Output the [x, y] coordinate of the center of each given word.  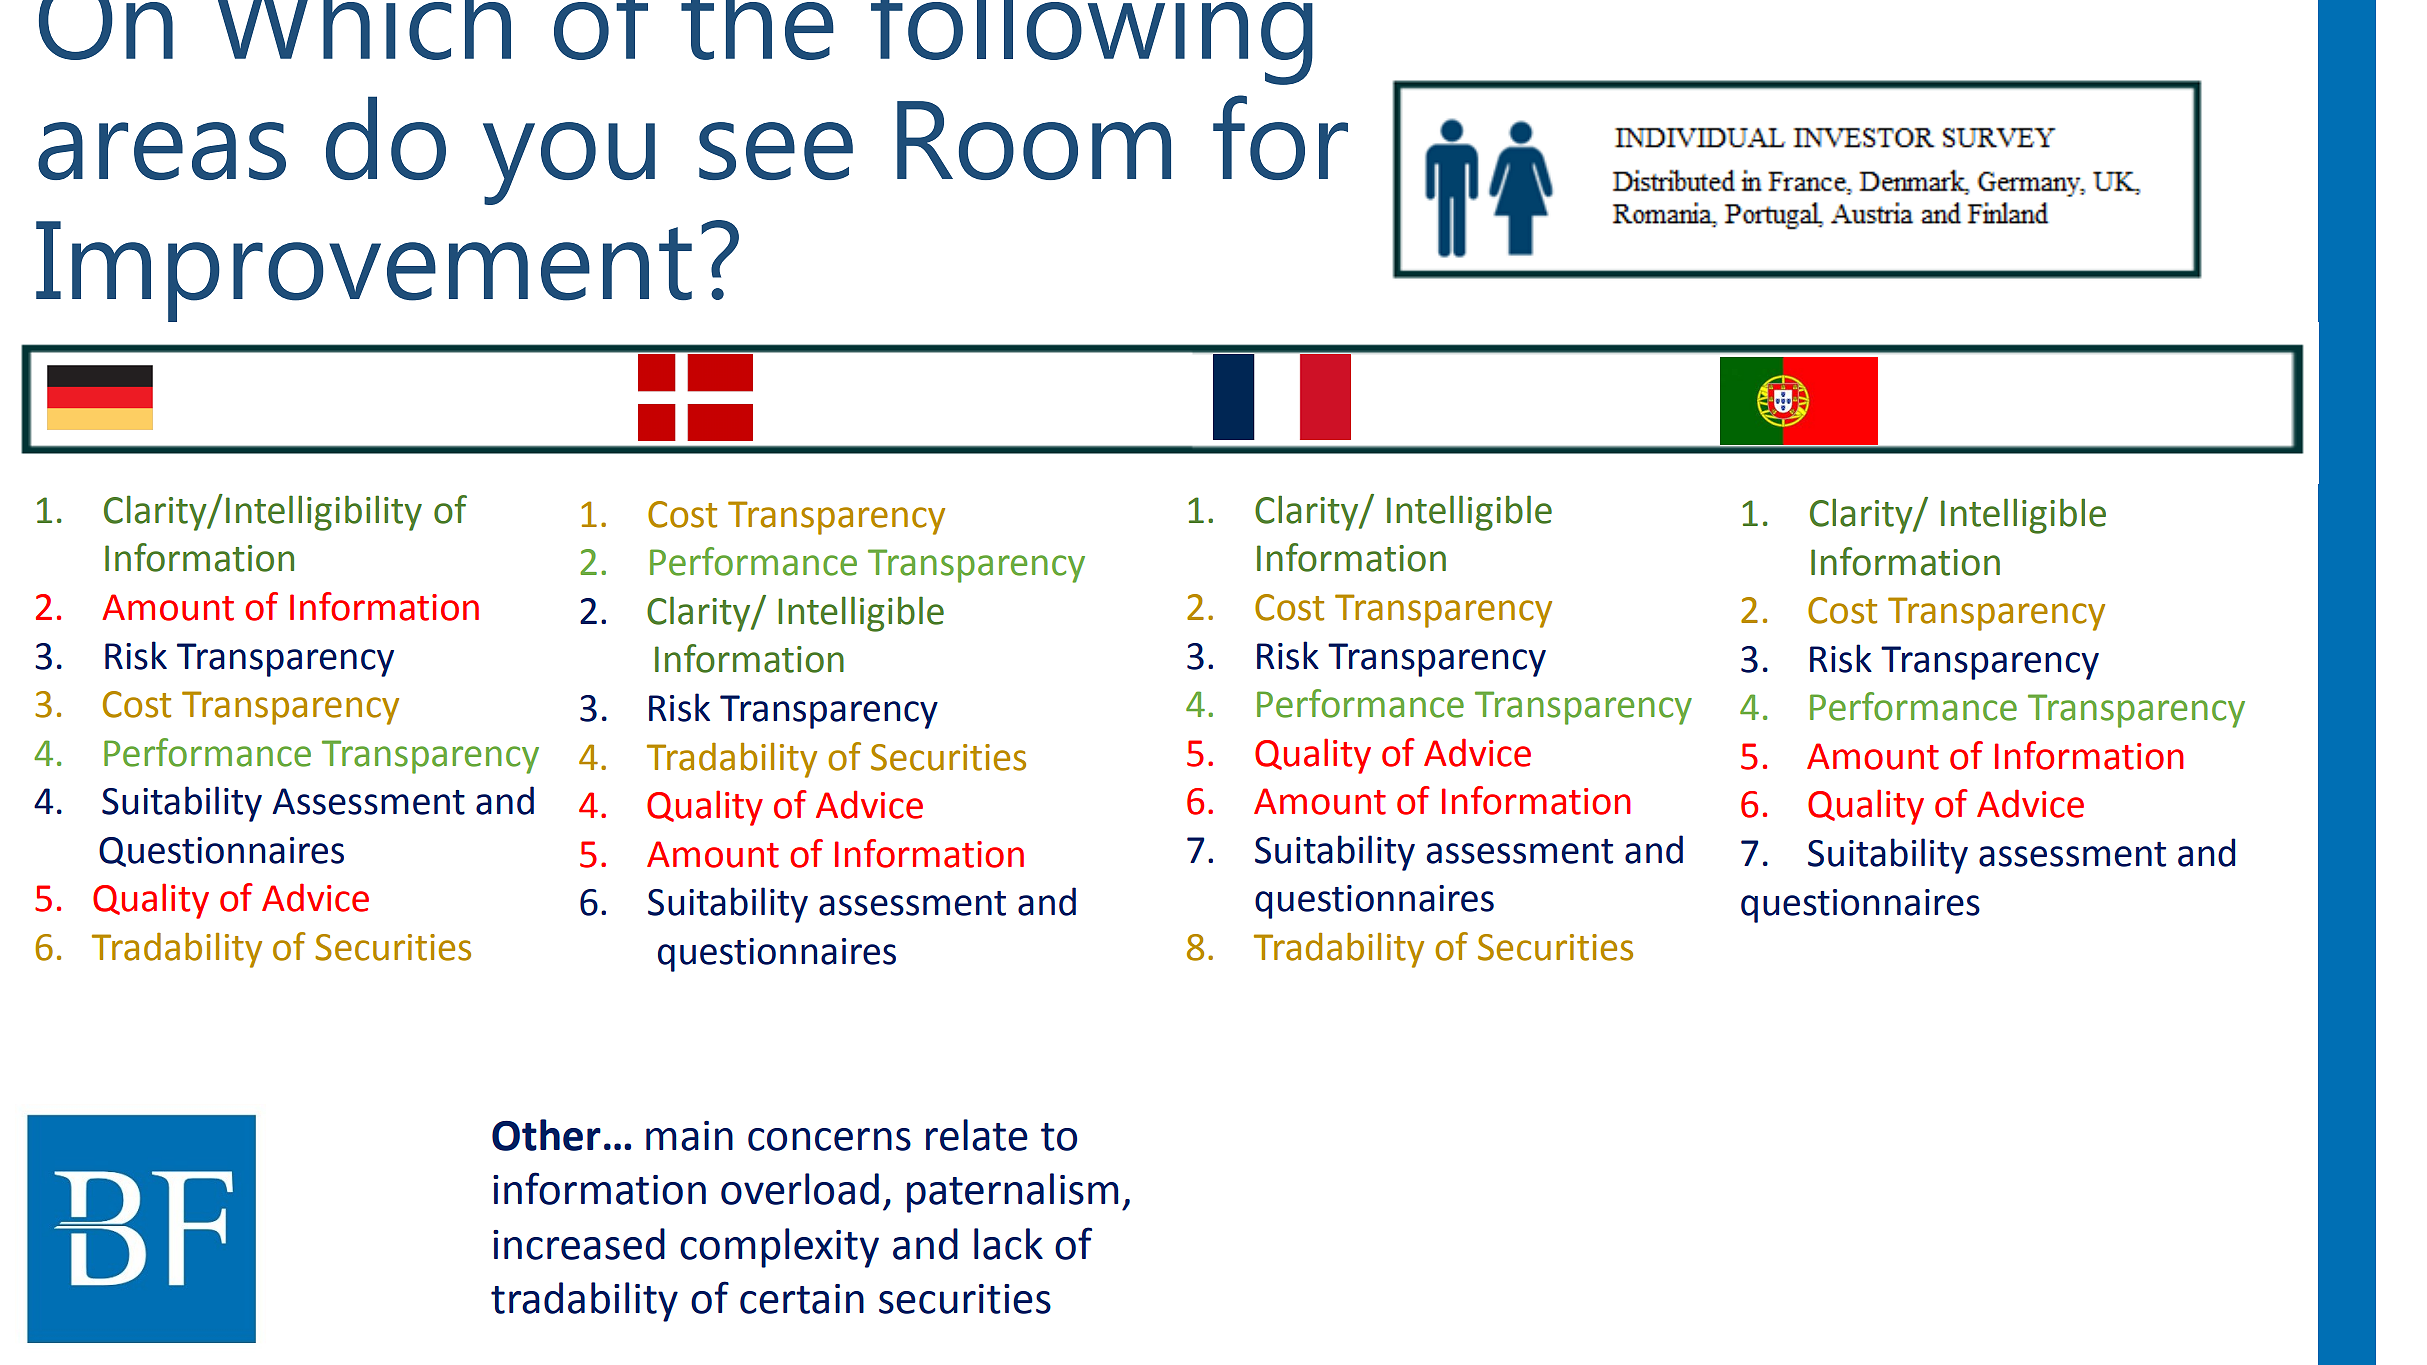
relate [977, 1135]
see [776, 151]
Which [364, 30]
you [569, 163]
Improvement [364, 271]
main [689, 1136]
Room [1034, 140]
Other [546, 1135]
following [1092, 42]
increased [579, 1244]
